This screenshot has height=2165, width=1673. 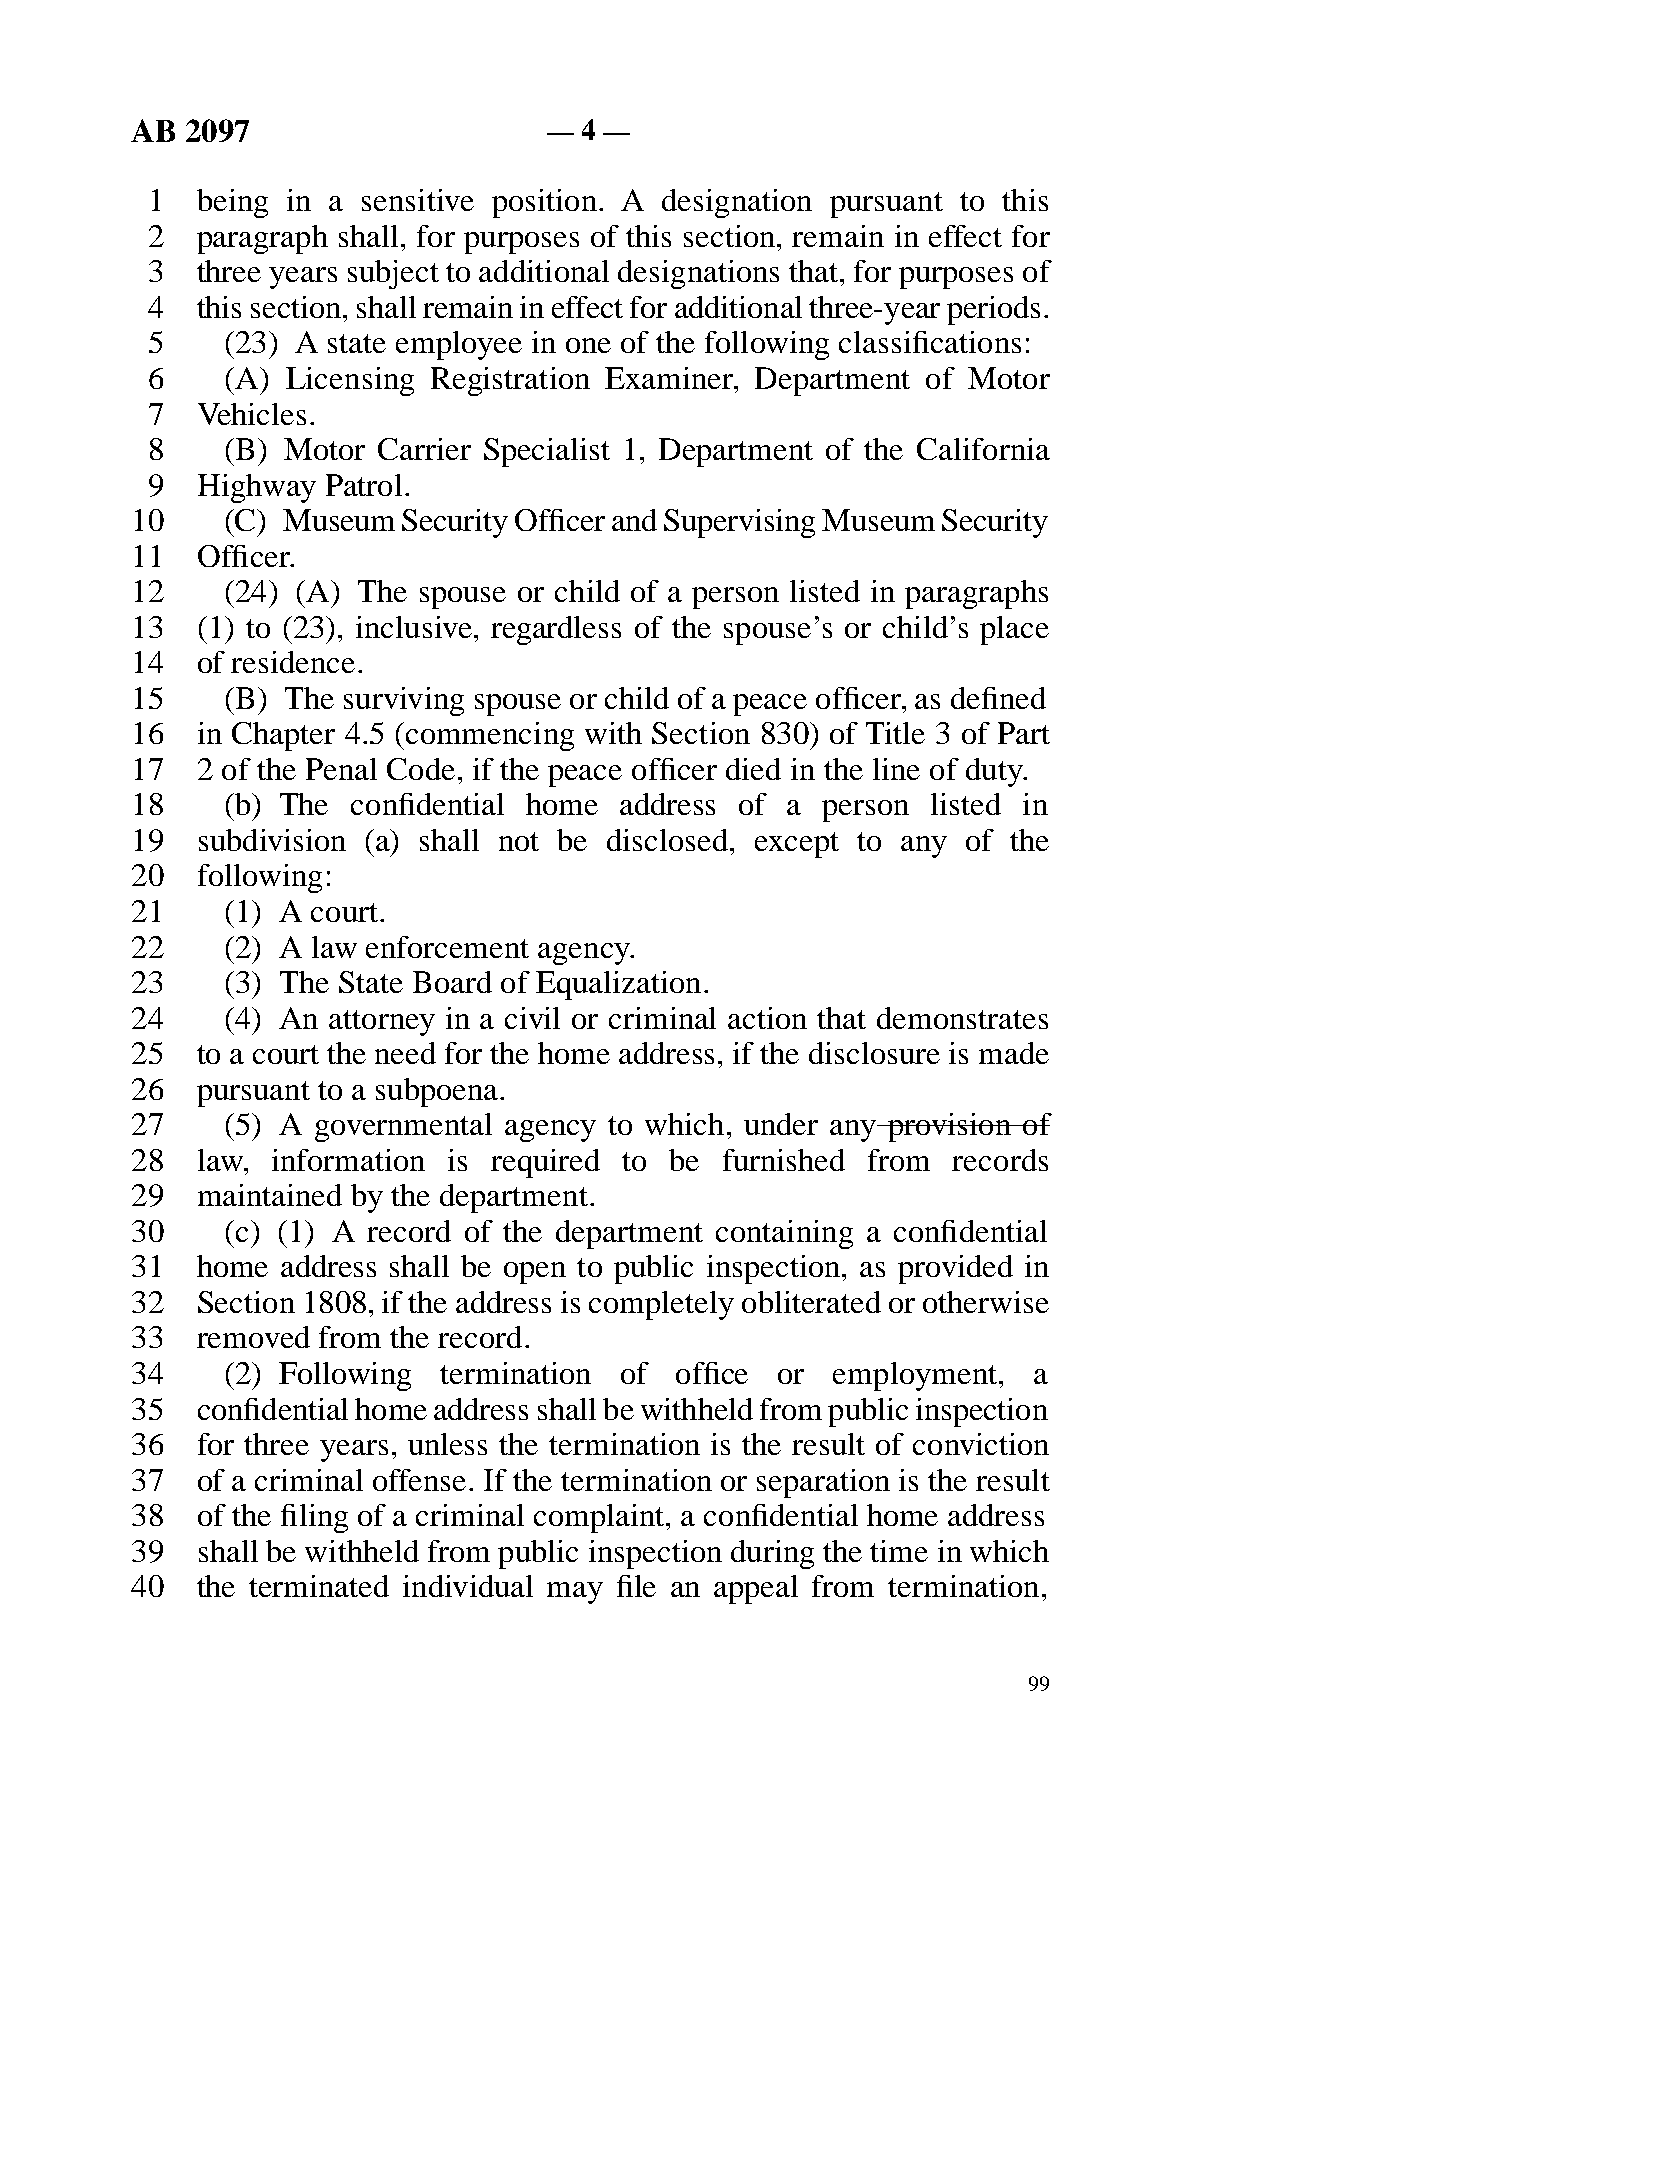 I want to click on filing, so click(x=314, y=1518).
